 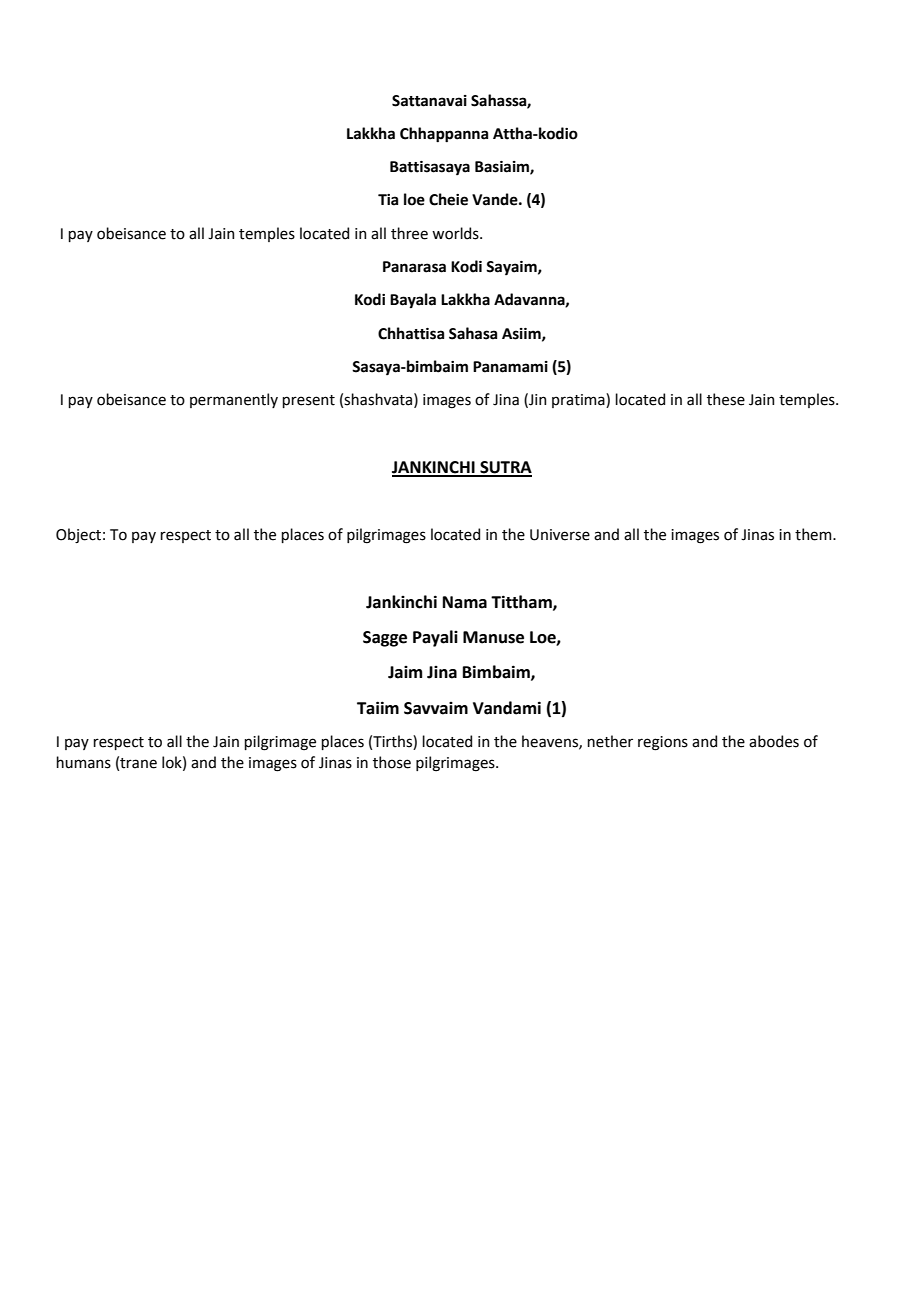 I want to click on permanently, so click(x=234, y=400).
